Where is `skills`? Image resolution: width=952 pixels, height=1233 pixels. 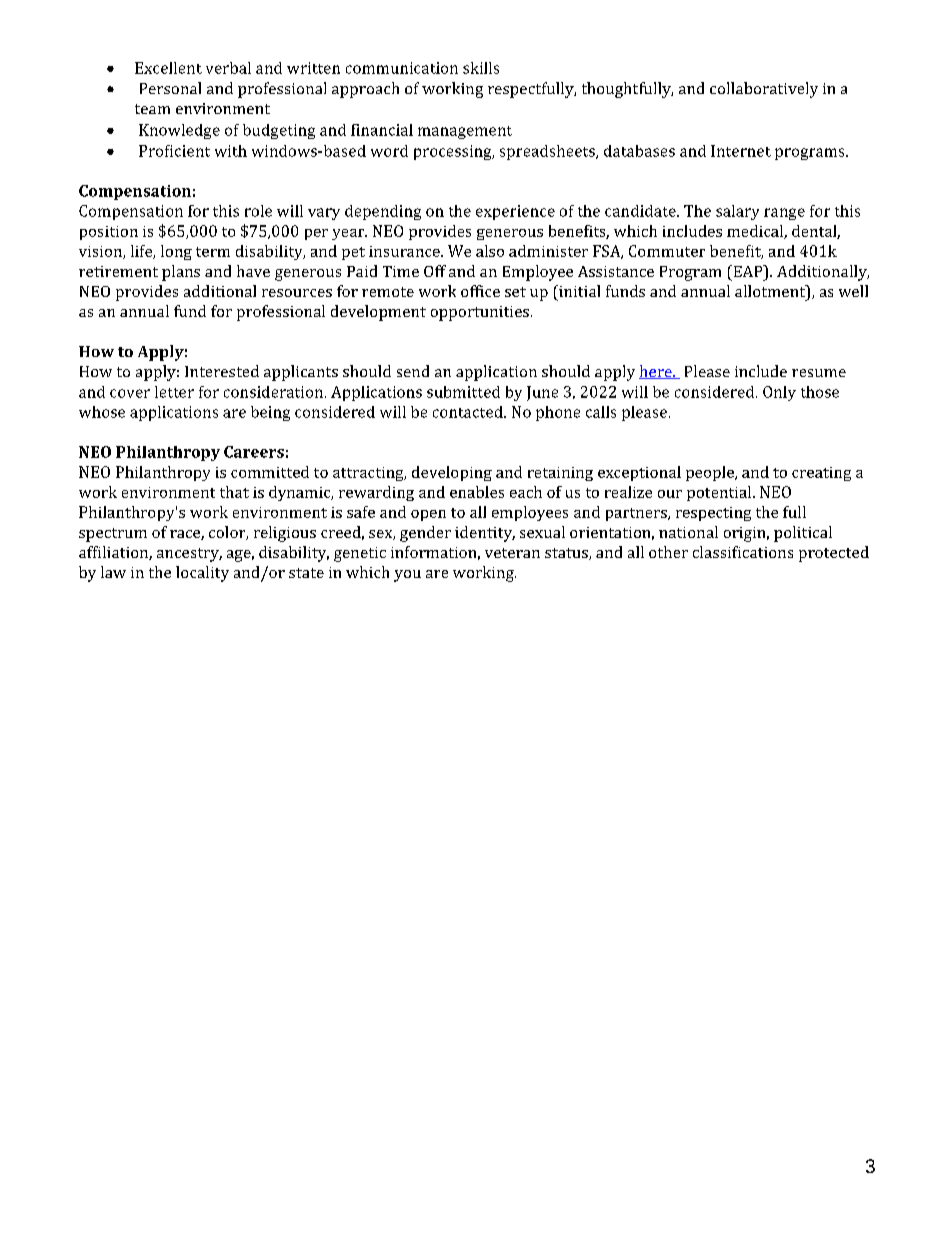
skills is located at coordinates (481, 68).
